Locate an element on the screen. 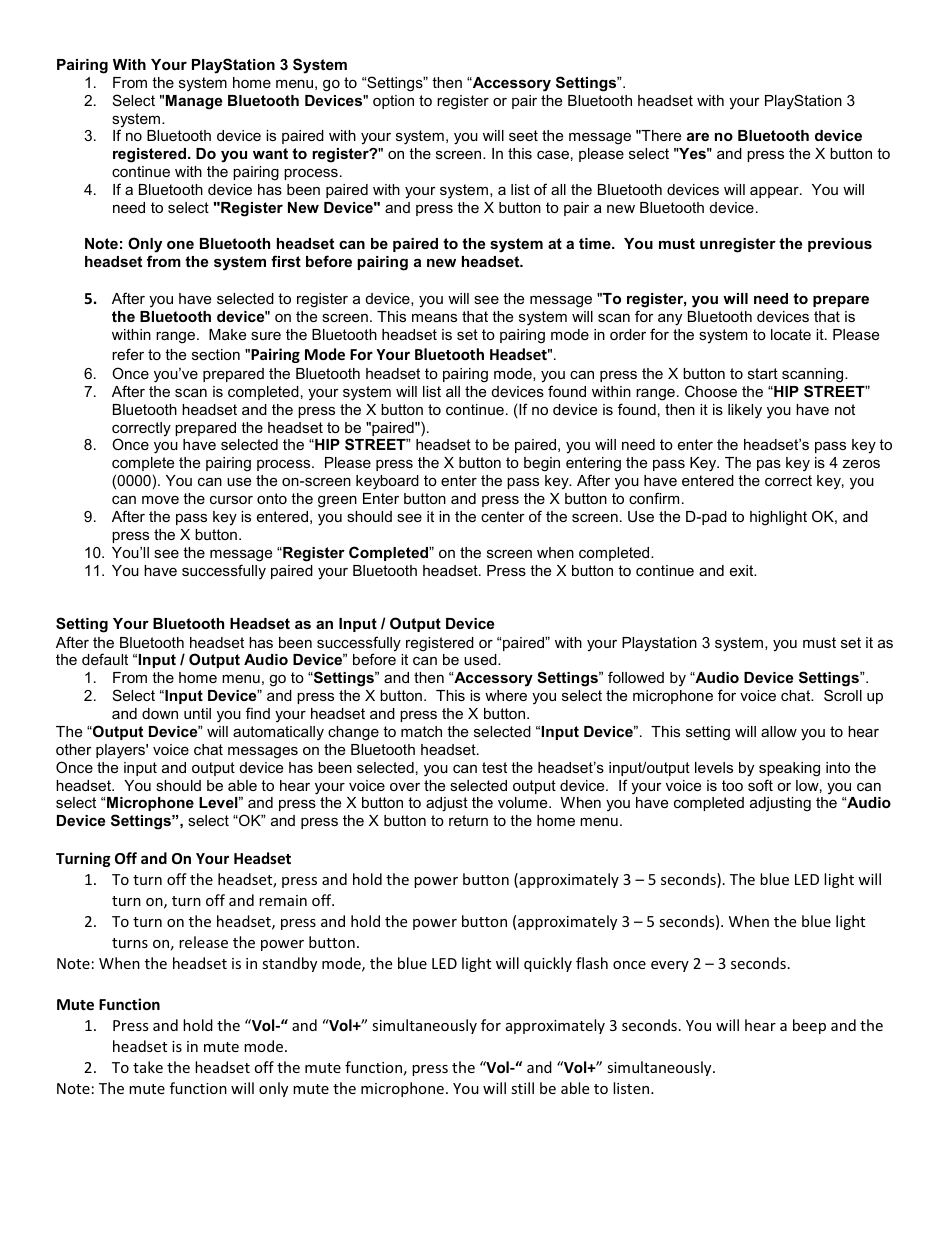  down is located at coordinates (160, 713).
